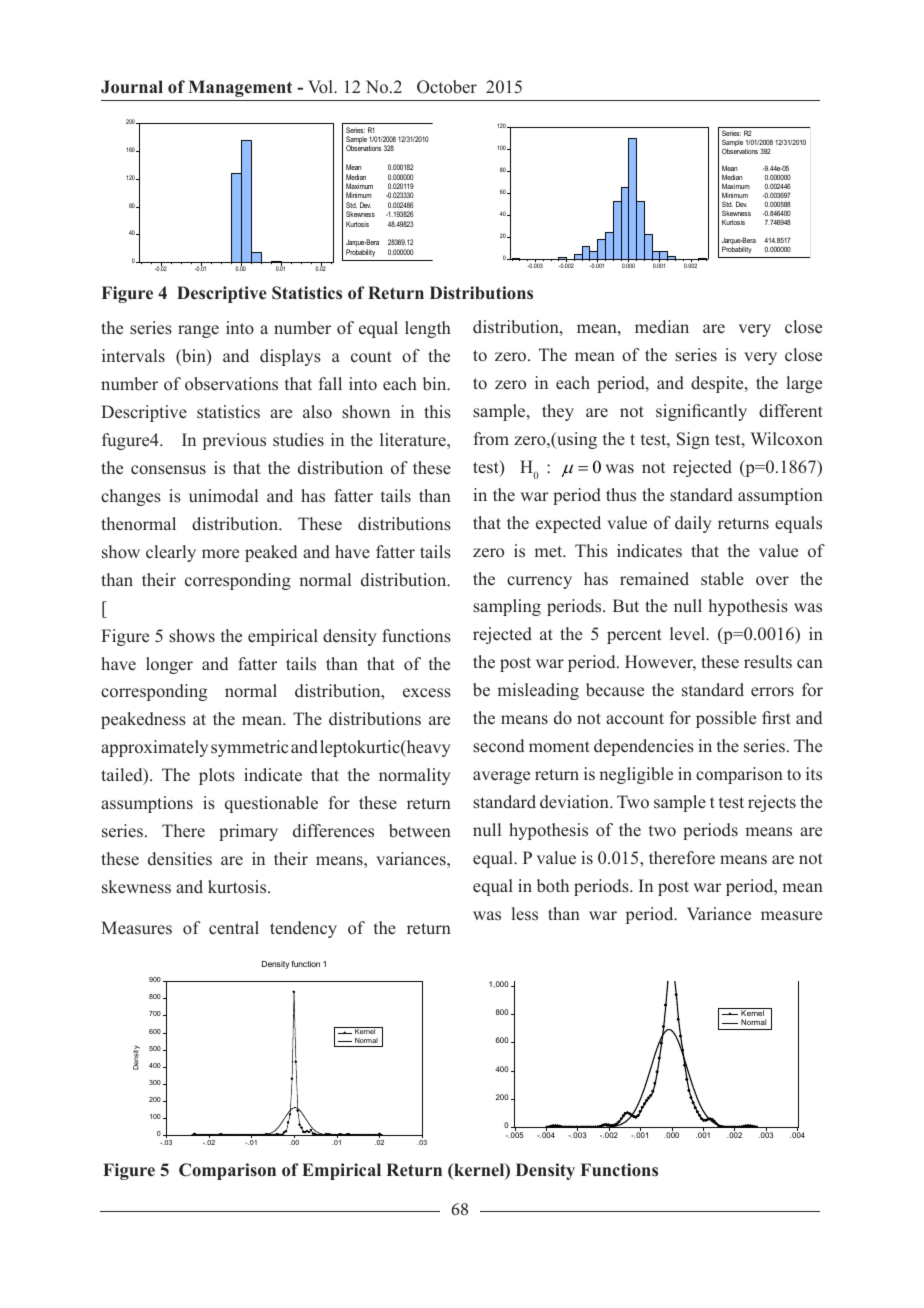 This page has width=924, height=1308. What do you see at coordinates (525, 914) in the page?
I see `less` at bounding box center [525, 914].
